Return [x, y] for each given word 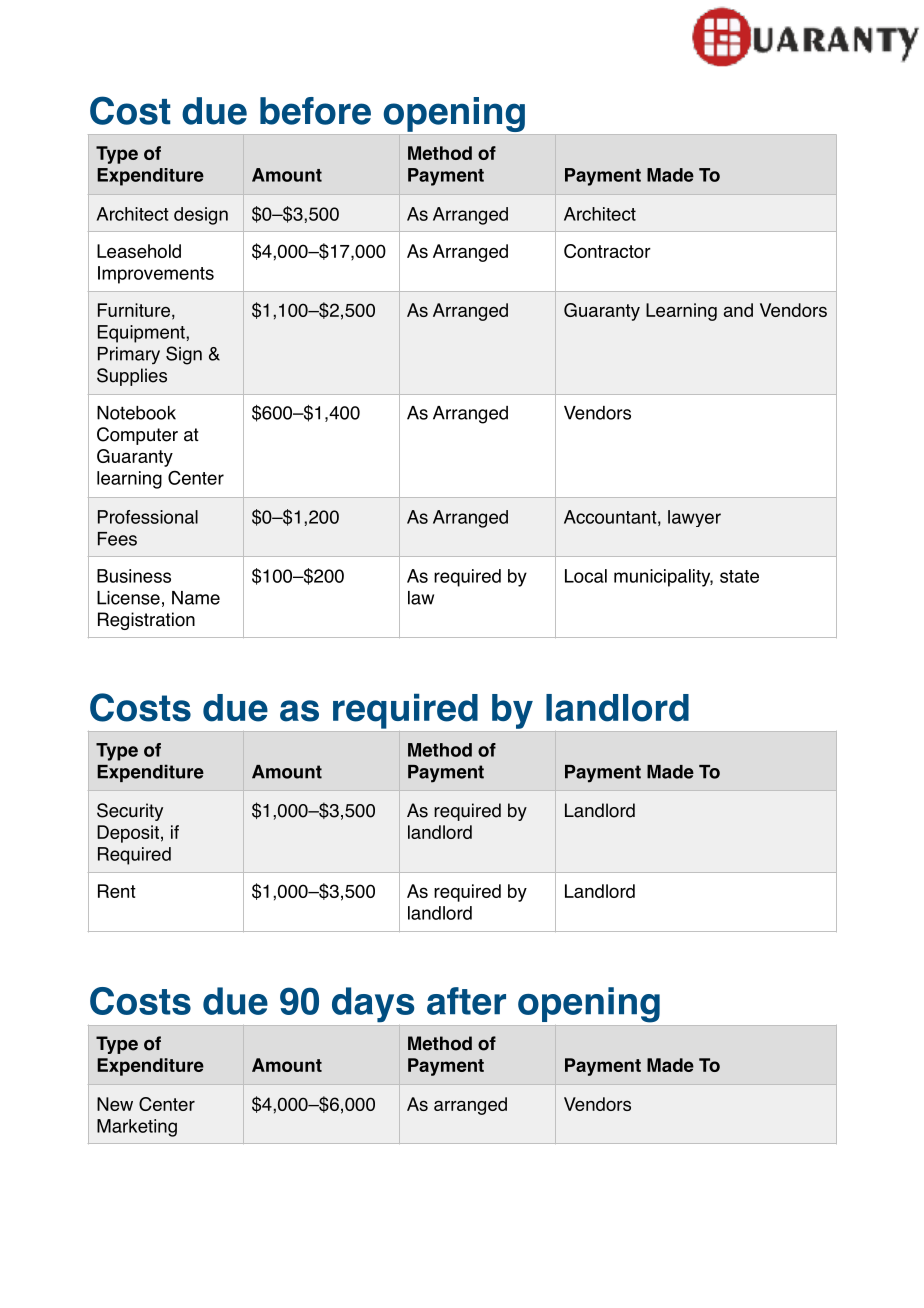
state [739, 576]
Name [196, 598]
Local [586, 576]
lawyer [694, 518]
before [315, 111]
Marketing [137, 1128]
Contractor [607, 251]
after [466, 1001]
